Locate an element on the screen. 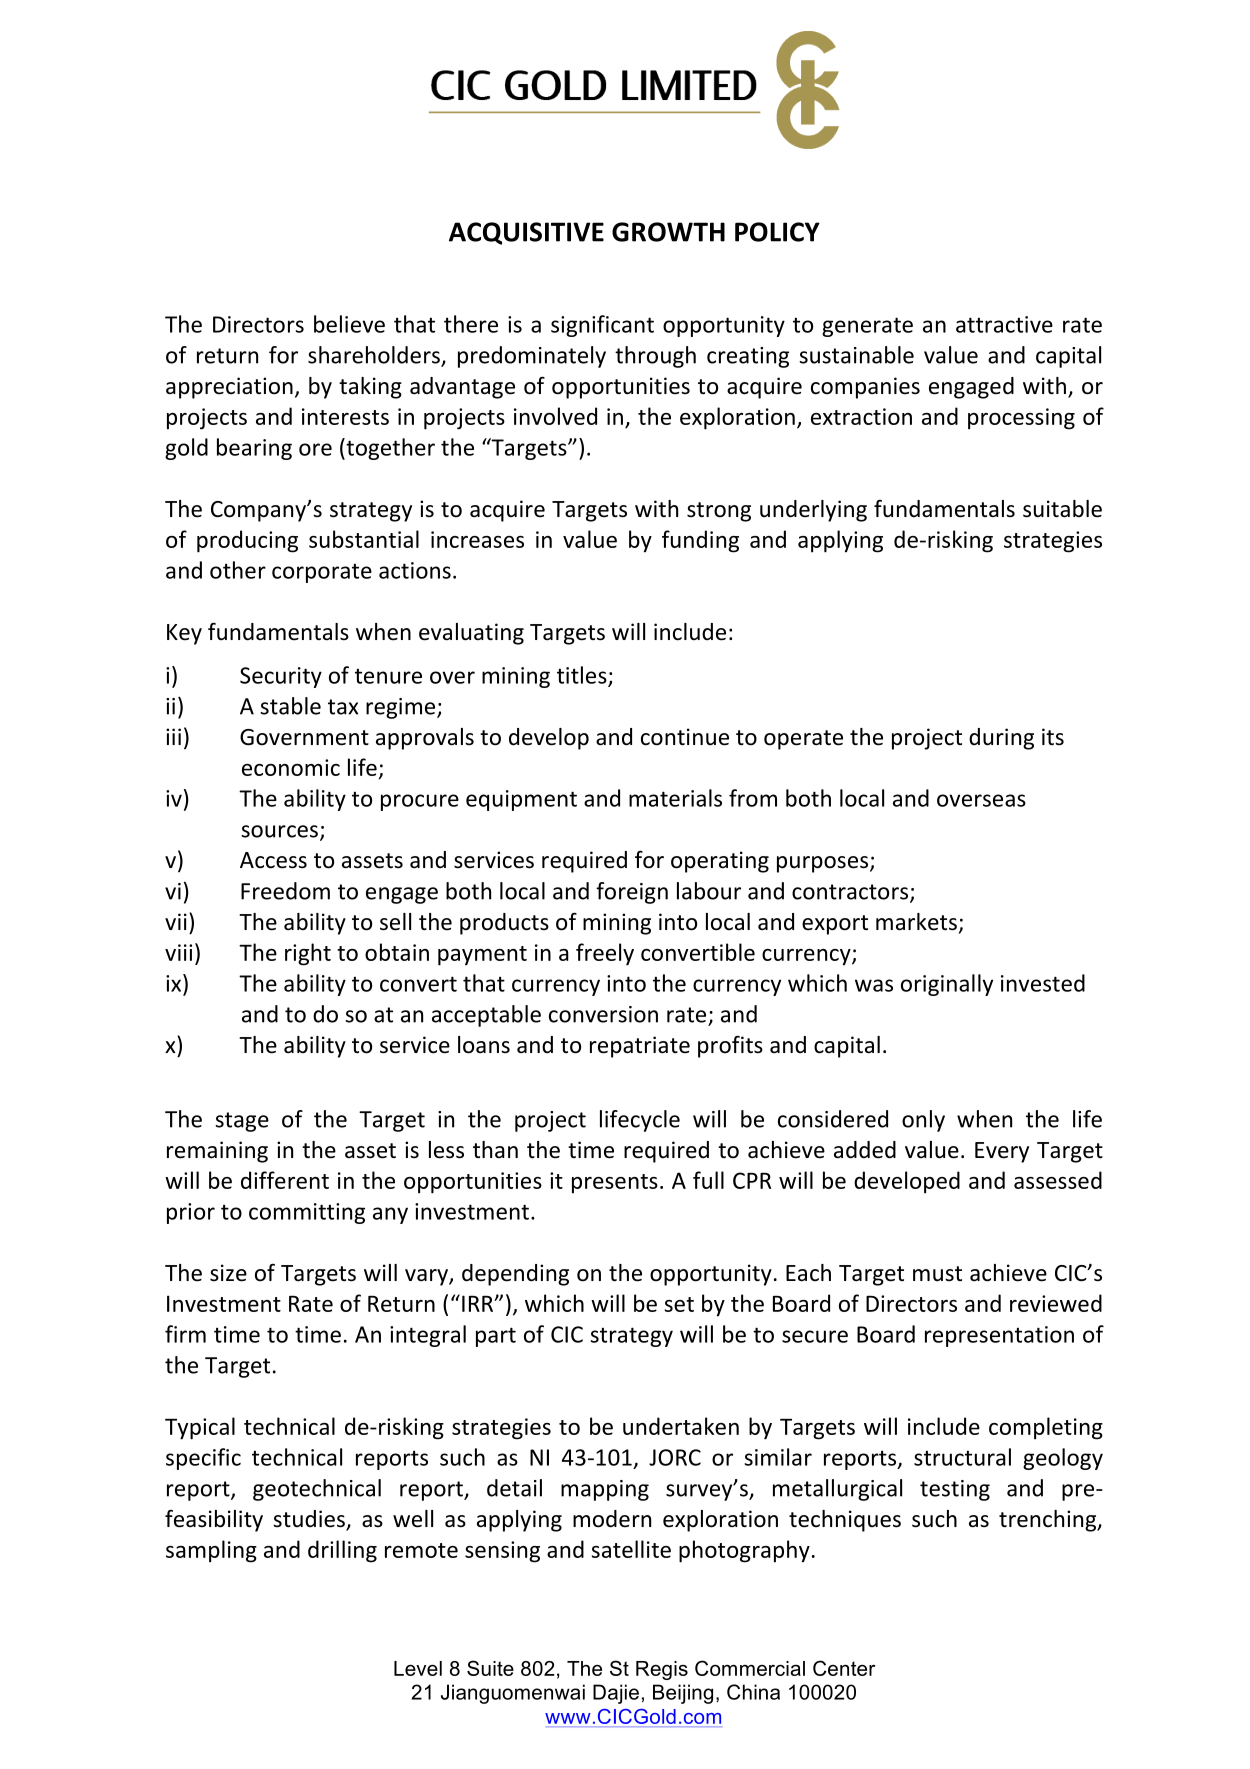  through is located at coordinates (655, 357).
